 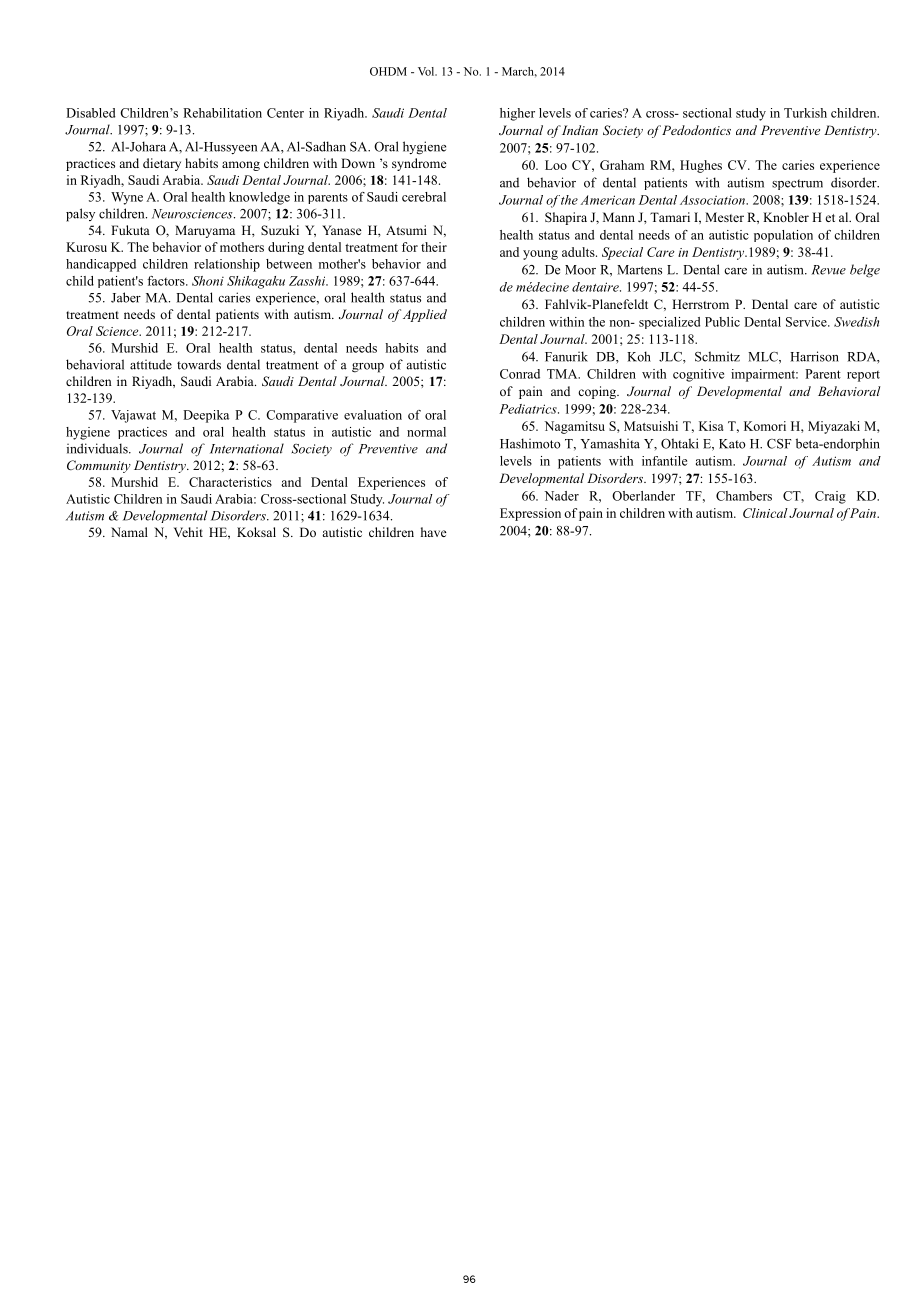 I want to click on Characteristics, so click(x=230, y=482).
